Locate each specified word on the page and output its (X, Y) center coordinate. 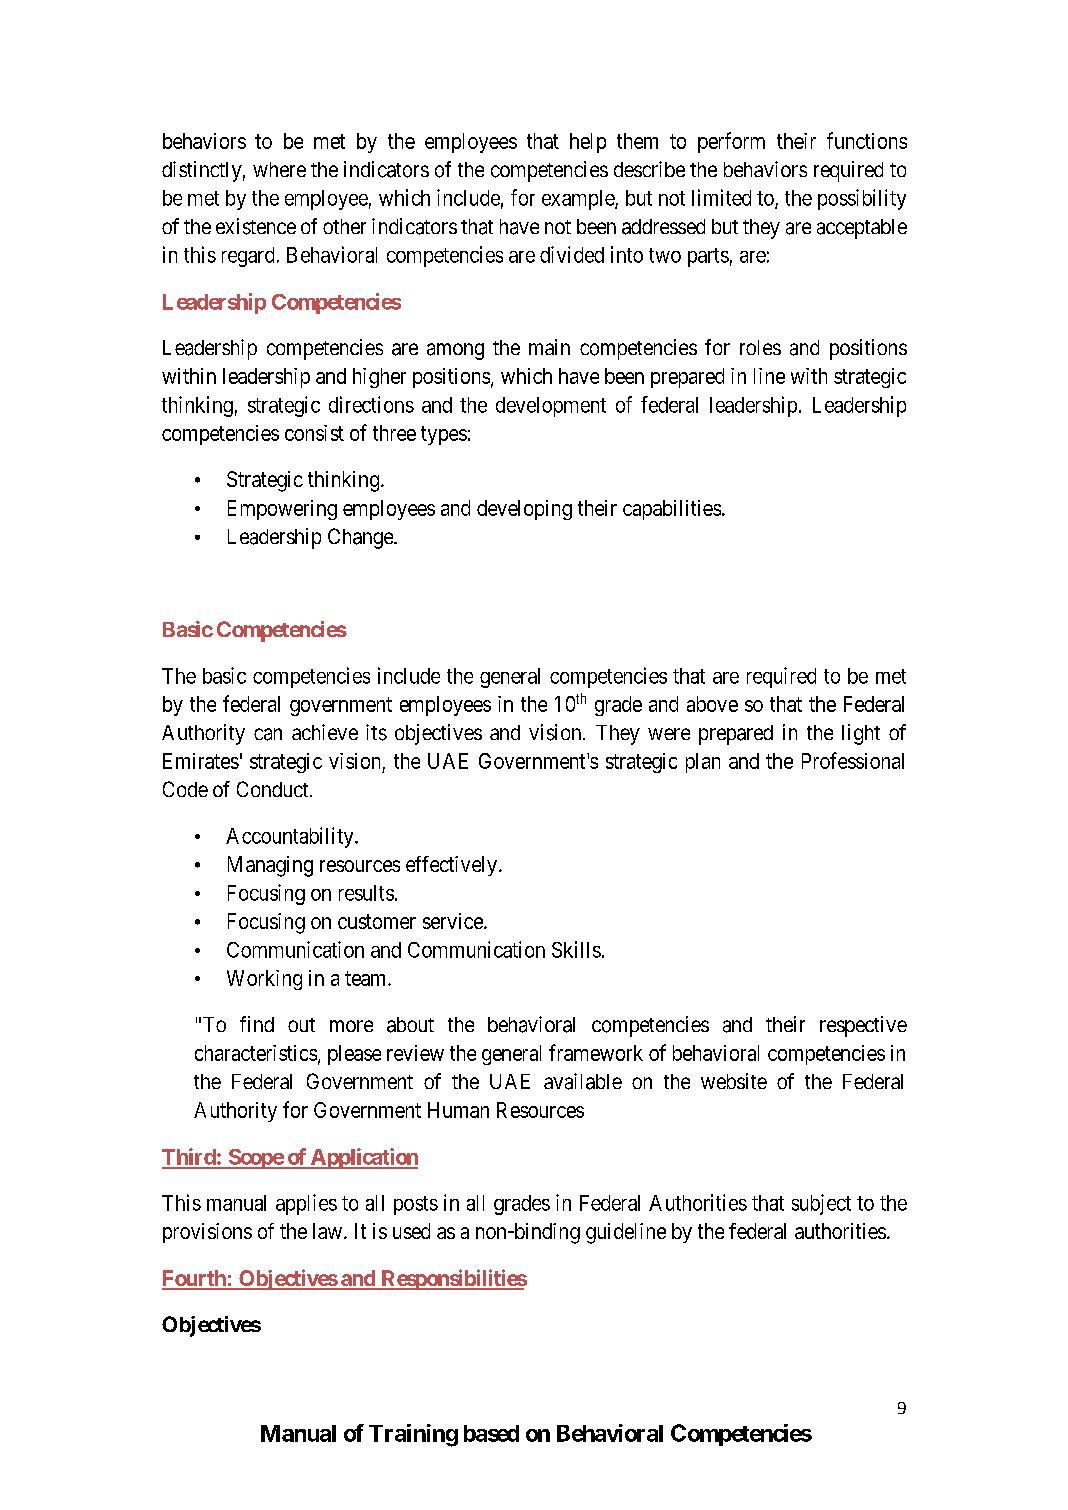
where (279, 169)
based (491, 1433)
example (579, 200)
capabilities (672, 510)
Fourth (195, 1279)
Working (264, 980)
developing (524, 510)
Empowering (282, 510)
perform (731, 142)
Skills (576, 949)
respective (863, 1026)
